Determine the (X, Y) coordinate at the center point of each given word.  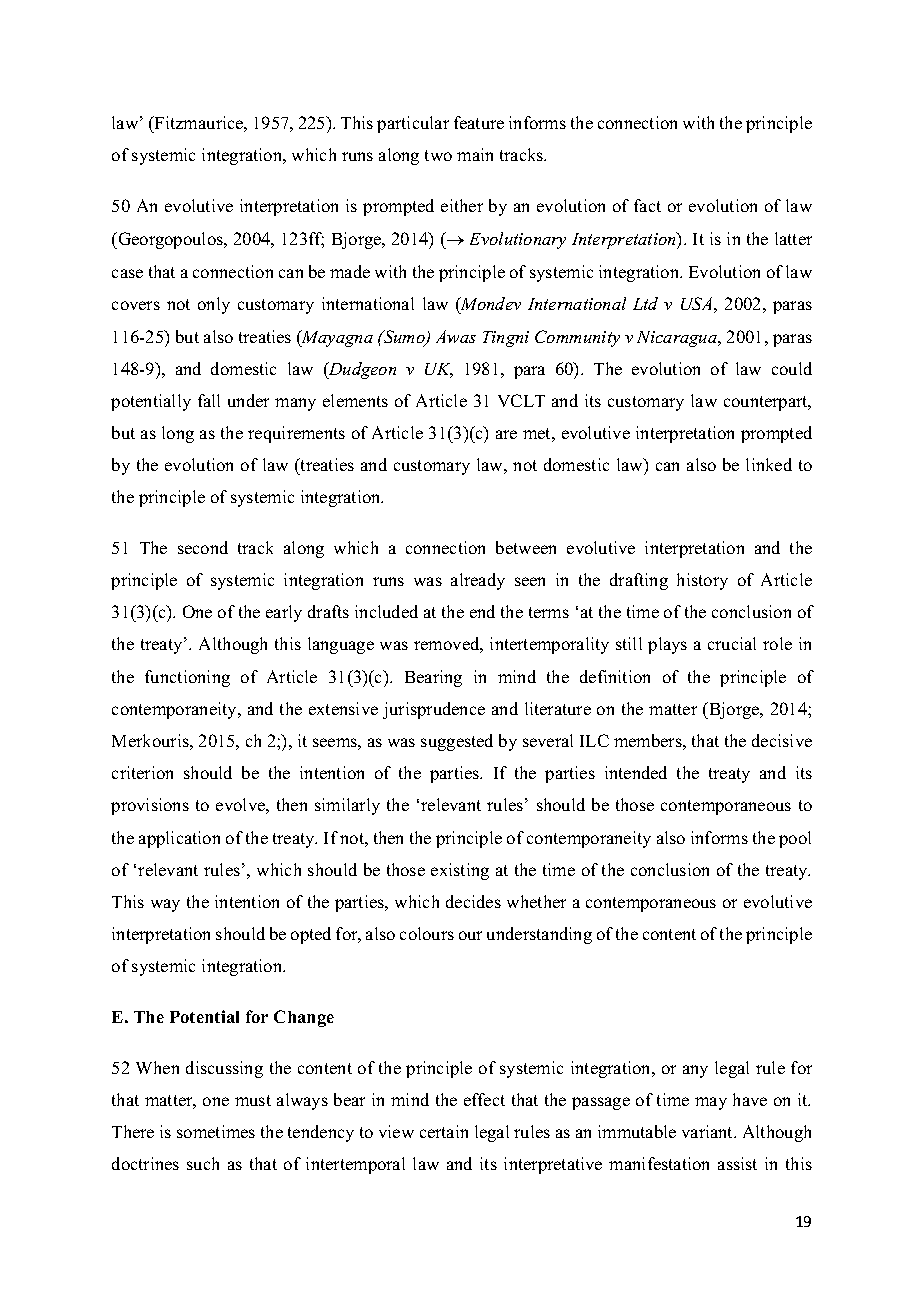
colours (427, 933)
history (702, 581)
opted (311, 935)
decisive (782, 740)
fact (647, 205)
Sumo (404, 338)
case (127, 273)
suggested (457, 742)
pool (795, 839)
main (475, 154)
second (203, 547)
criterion (142, 772)
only (214, 305)
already (478, 581)
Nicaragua (678, 339)
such (203, 1163)
